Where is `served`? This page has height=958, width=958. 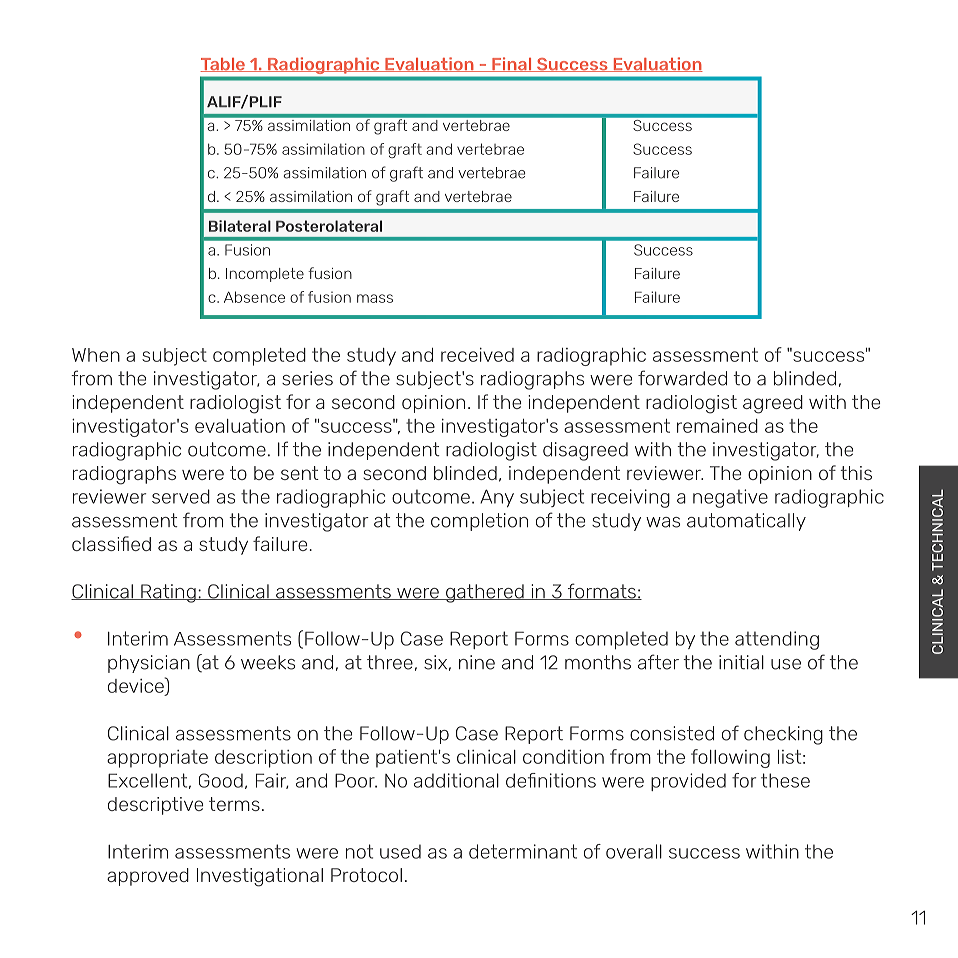
served is located at coordinates (181, 496).
